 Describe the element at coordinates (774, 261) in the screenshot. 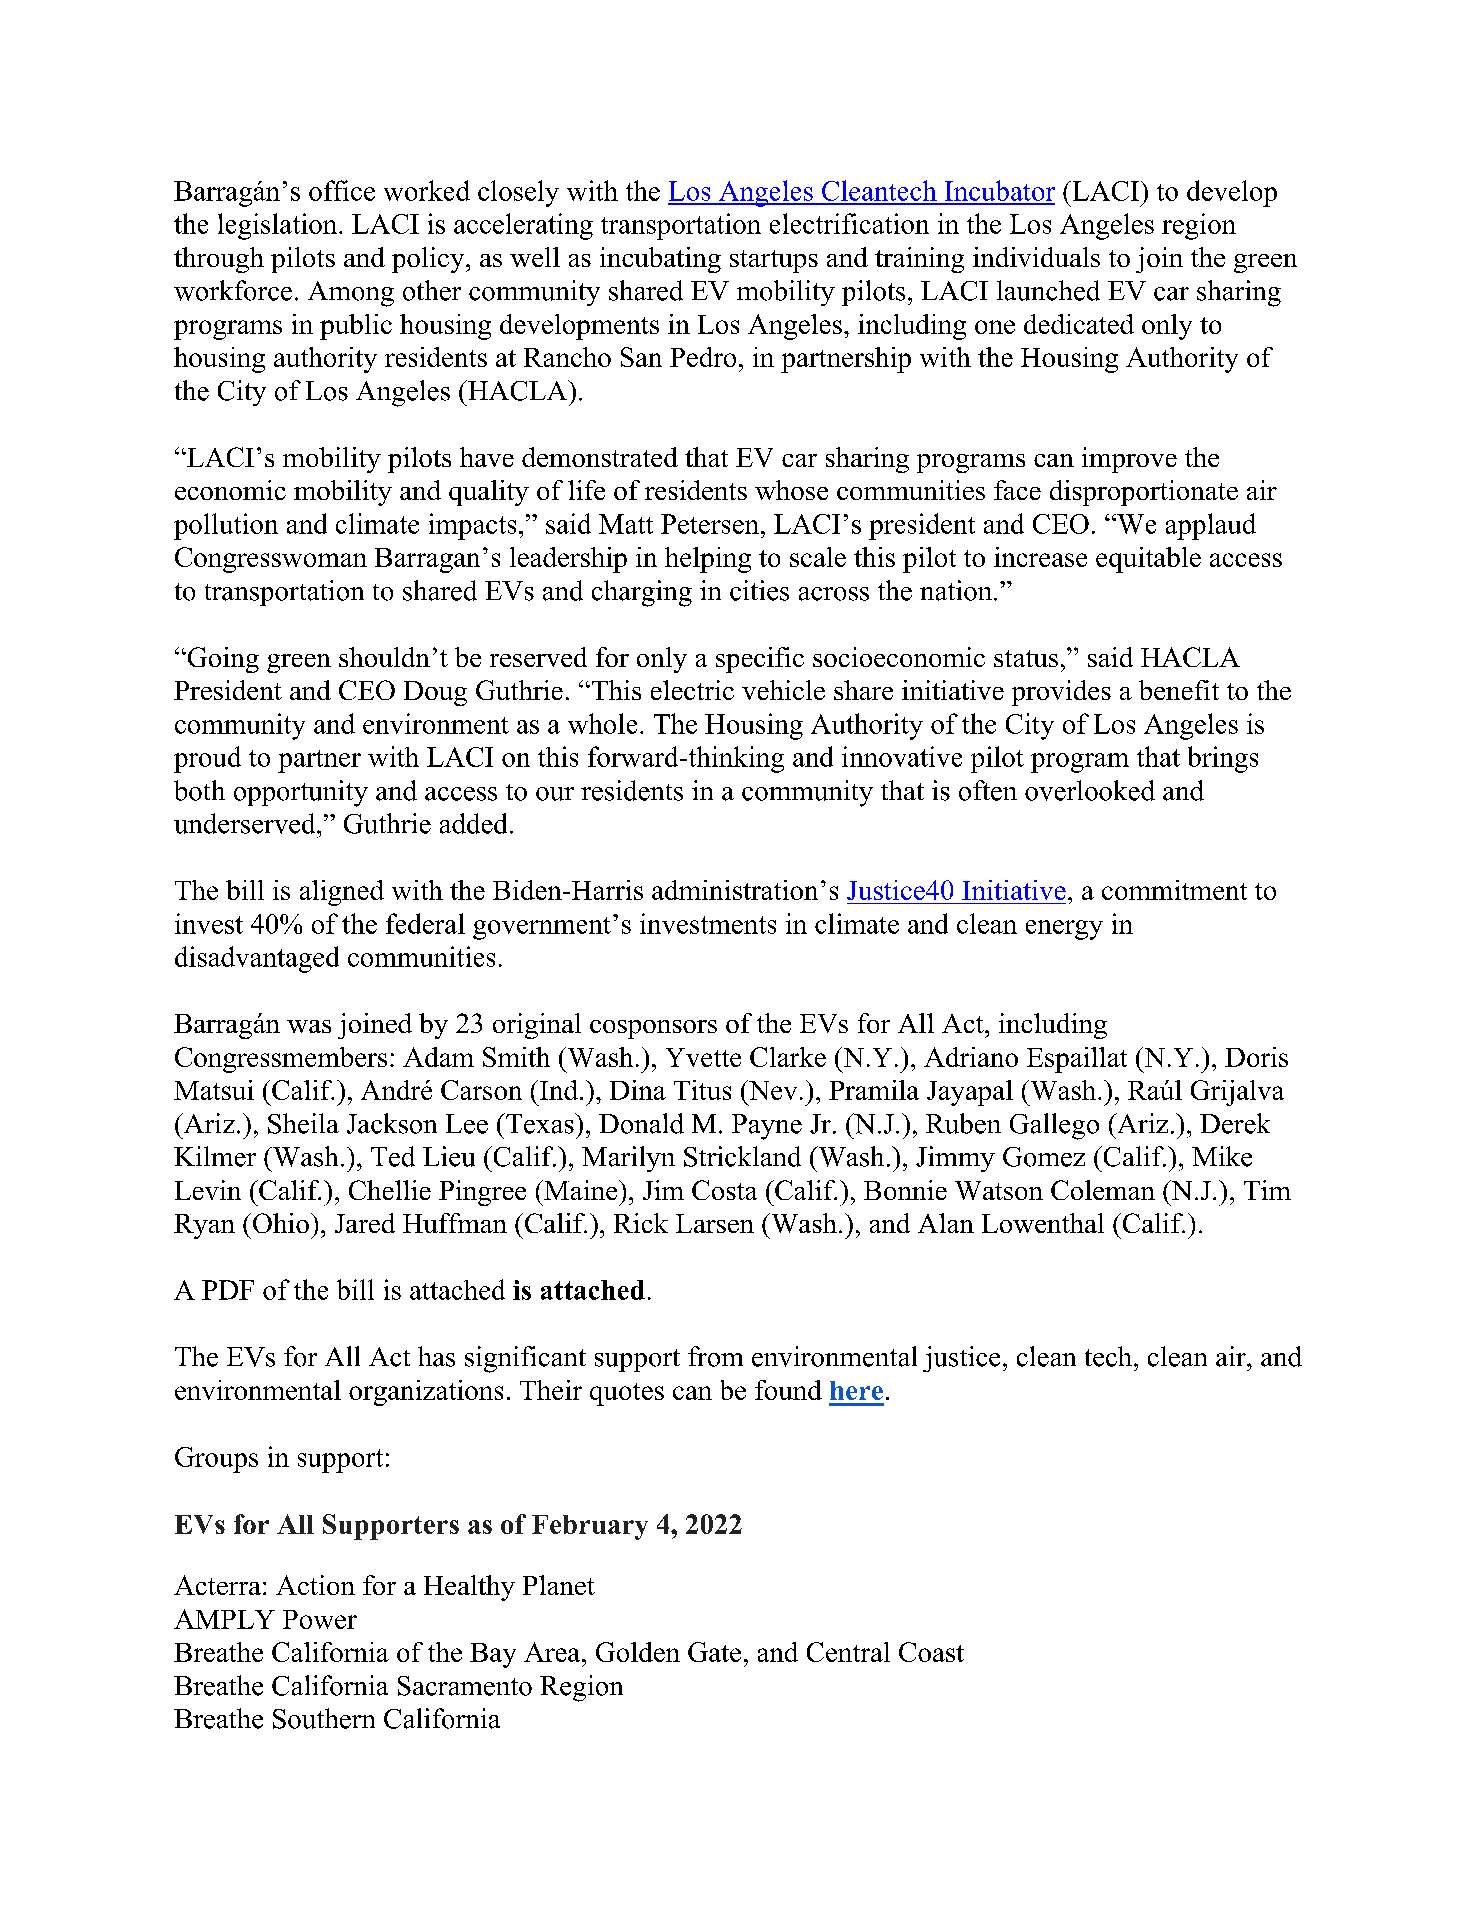

I see `startups` at that location.
